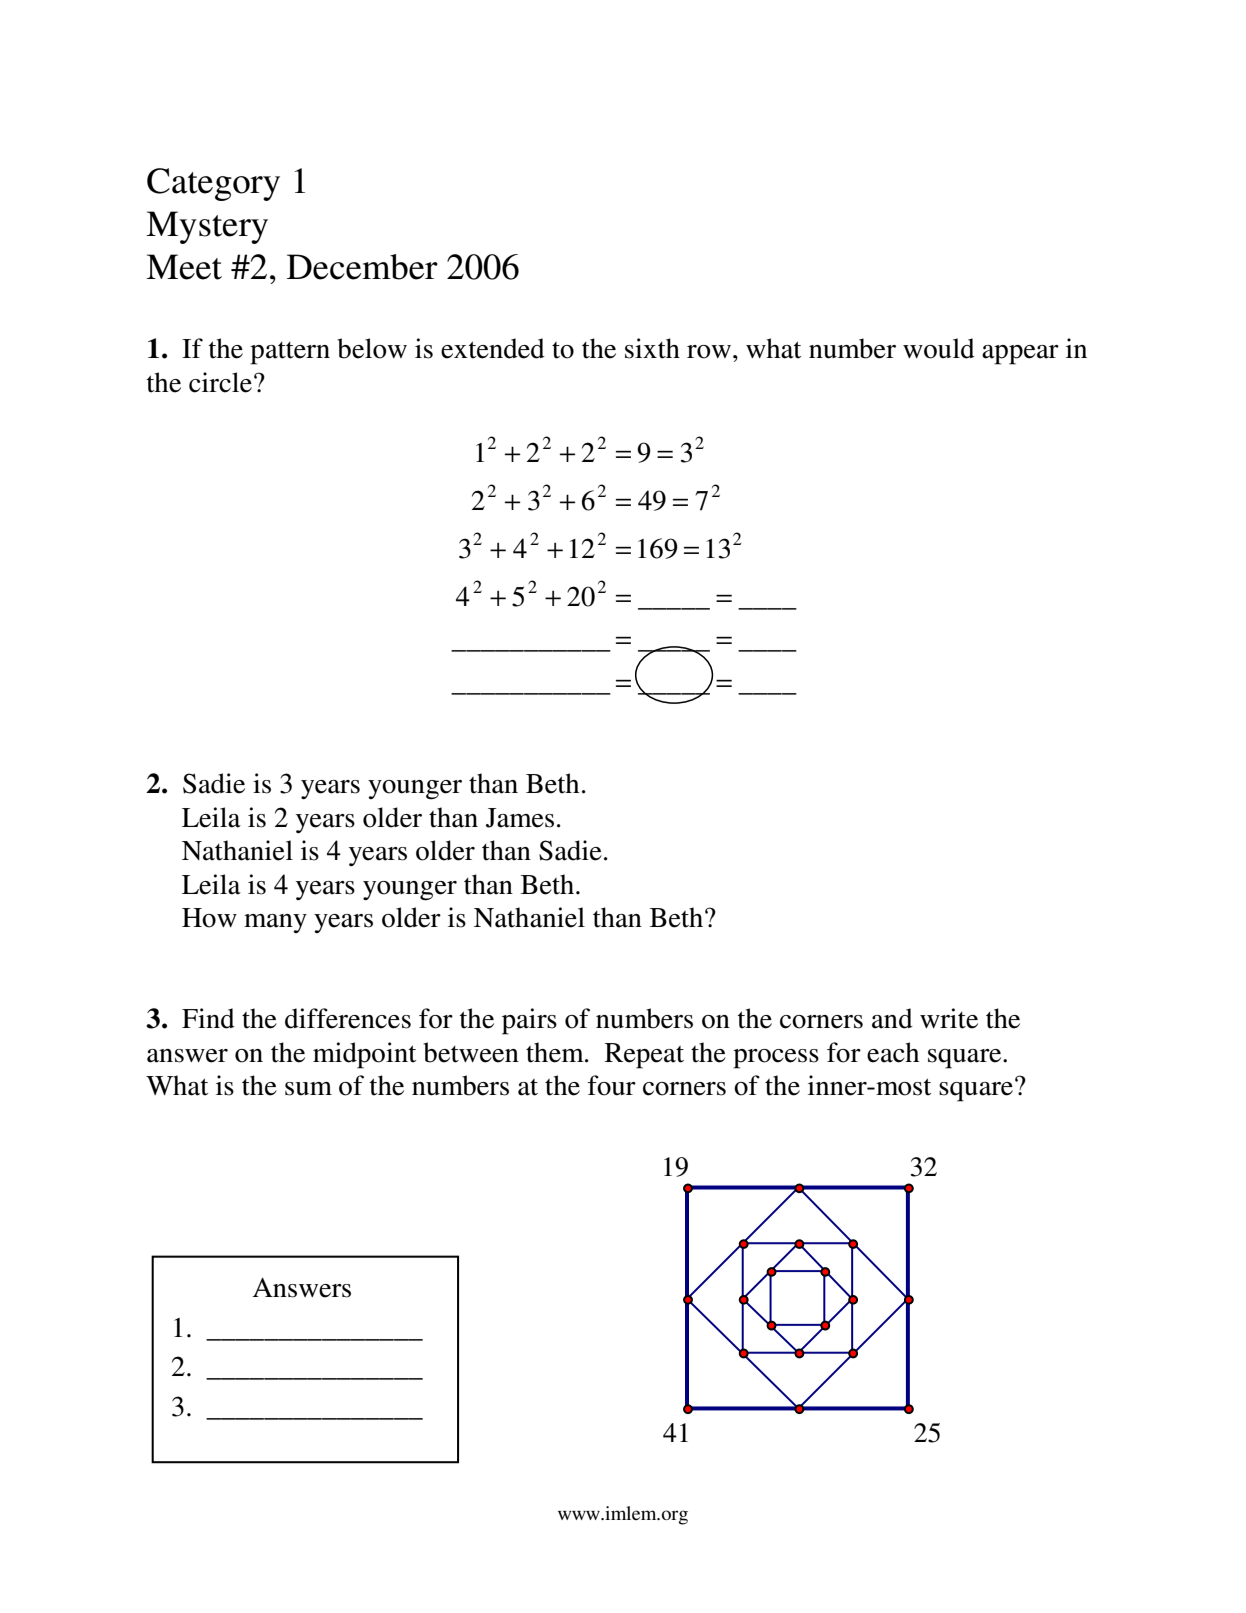 The image size is (1246, 1613). I want to click on below, so click(372, 348).
